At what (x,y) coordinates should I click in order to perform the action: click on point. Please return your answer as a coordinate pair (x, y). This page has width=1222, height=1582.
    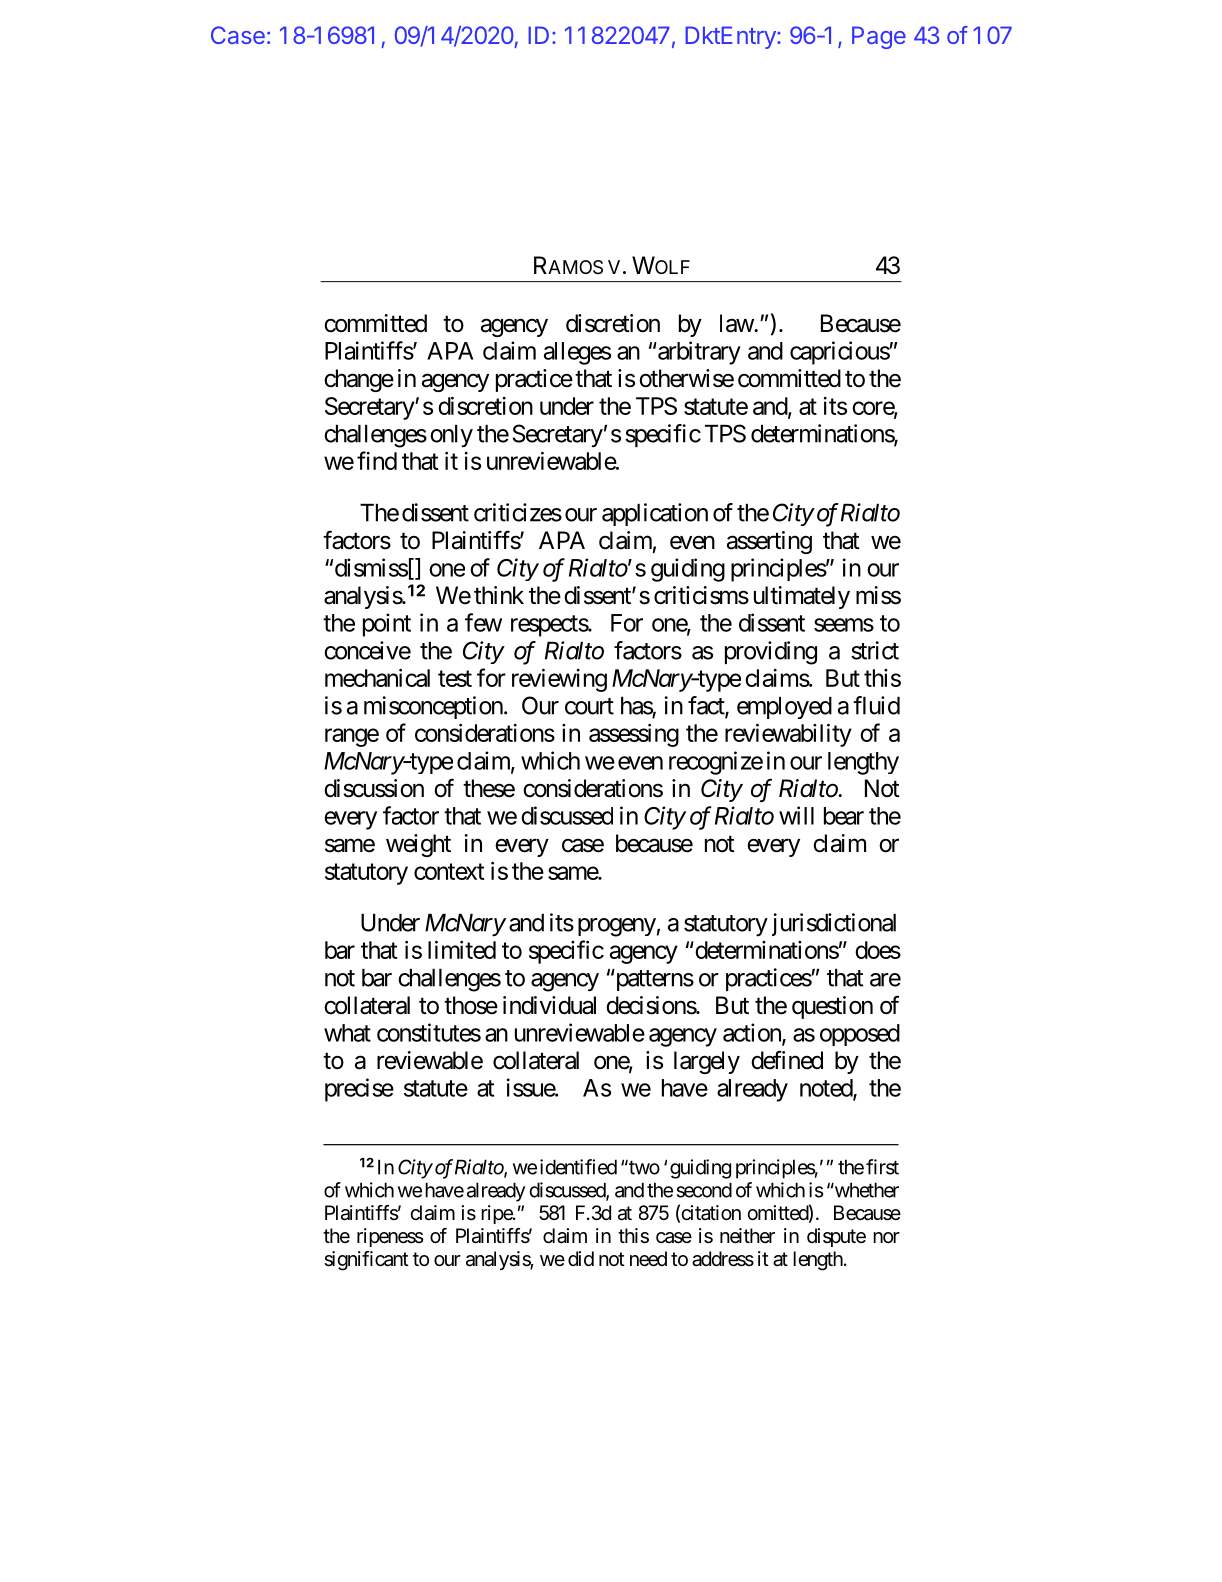
    Looking at the image, I should click on (387, 625).
